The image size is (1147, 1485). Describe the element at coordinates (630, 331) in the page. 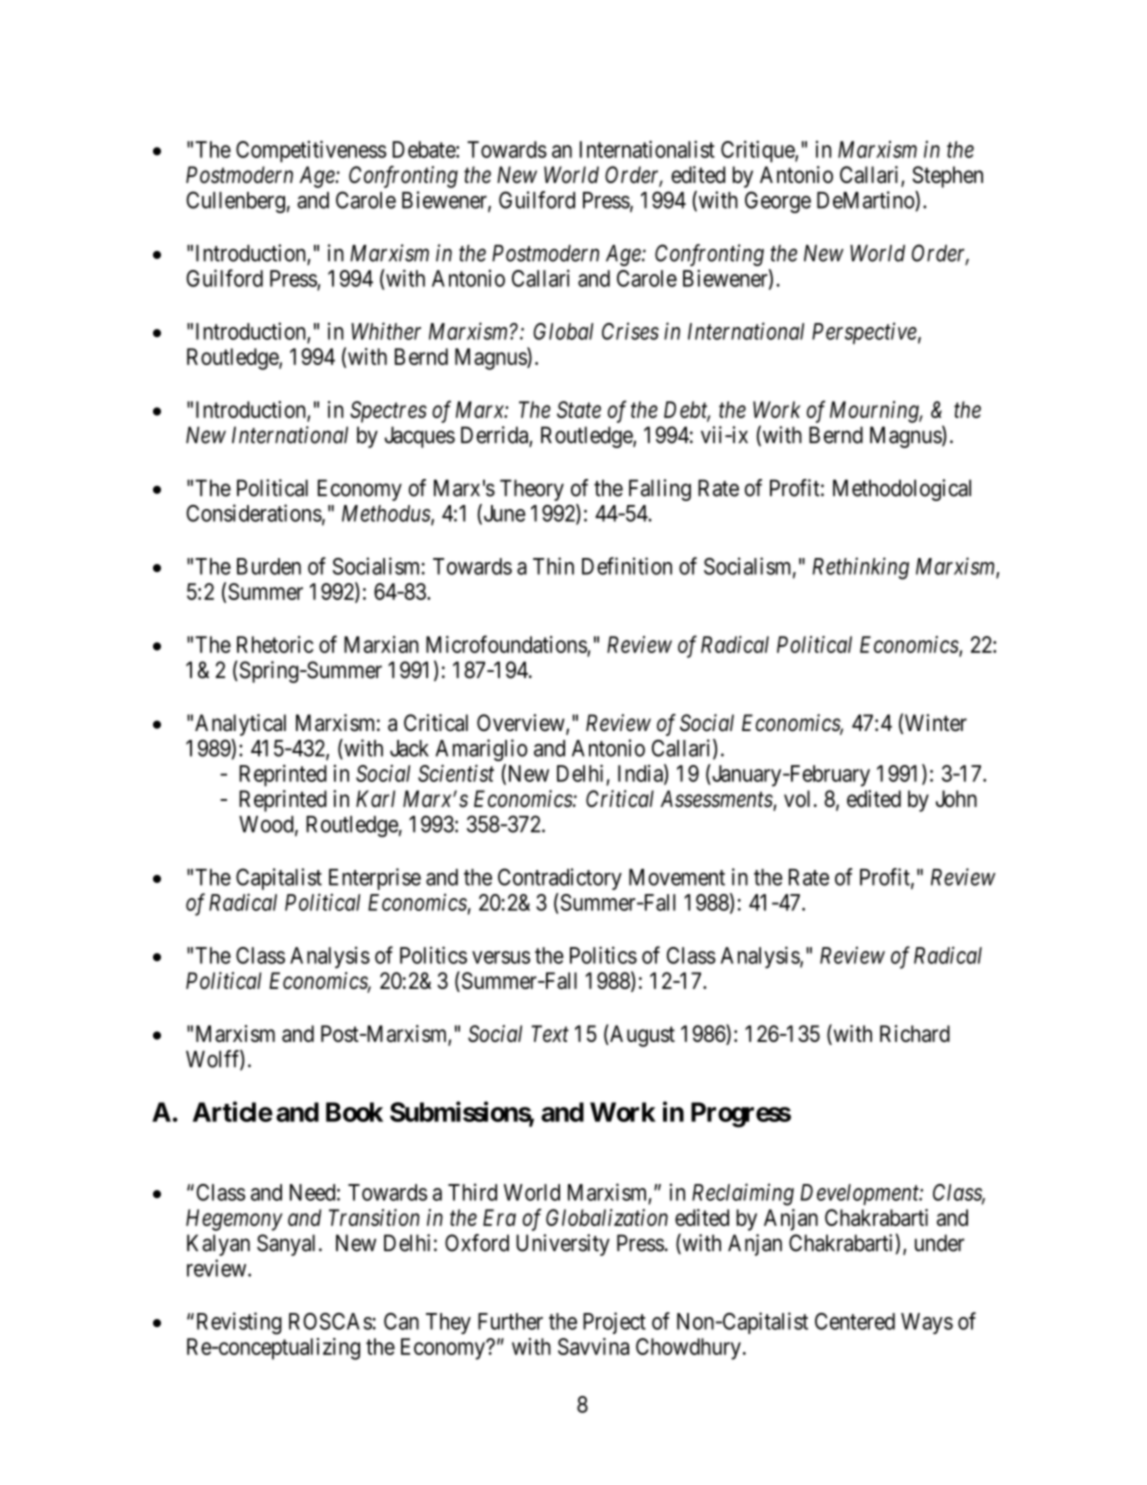

I see `Crises` at that location.
